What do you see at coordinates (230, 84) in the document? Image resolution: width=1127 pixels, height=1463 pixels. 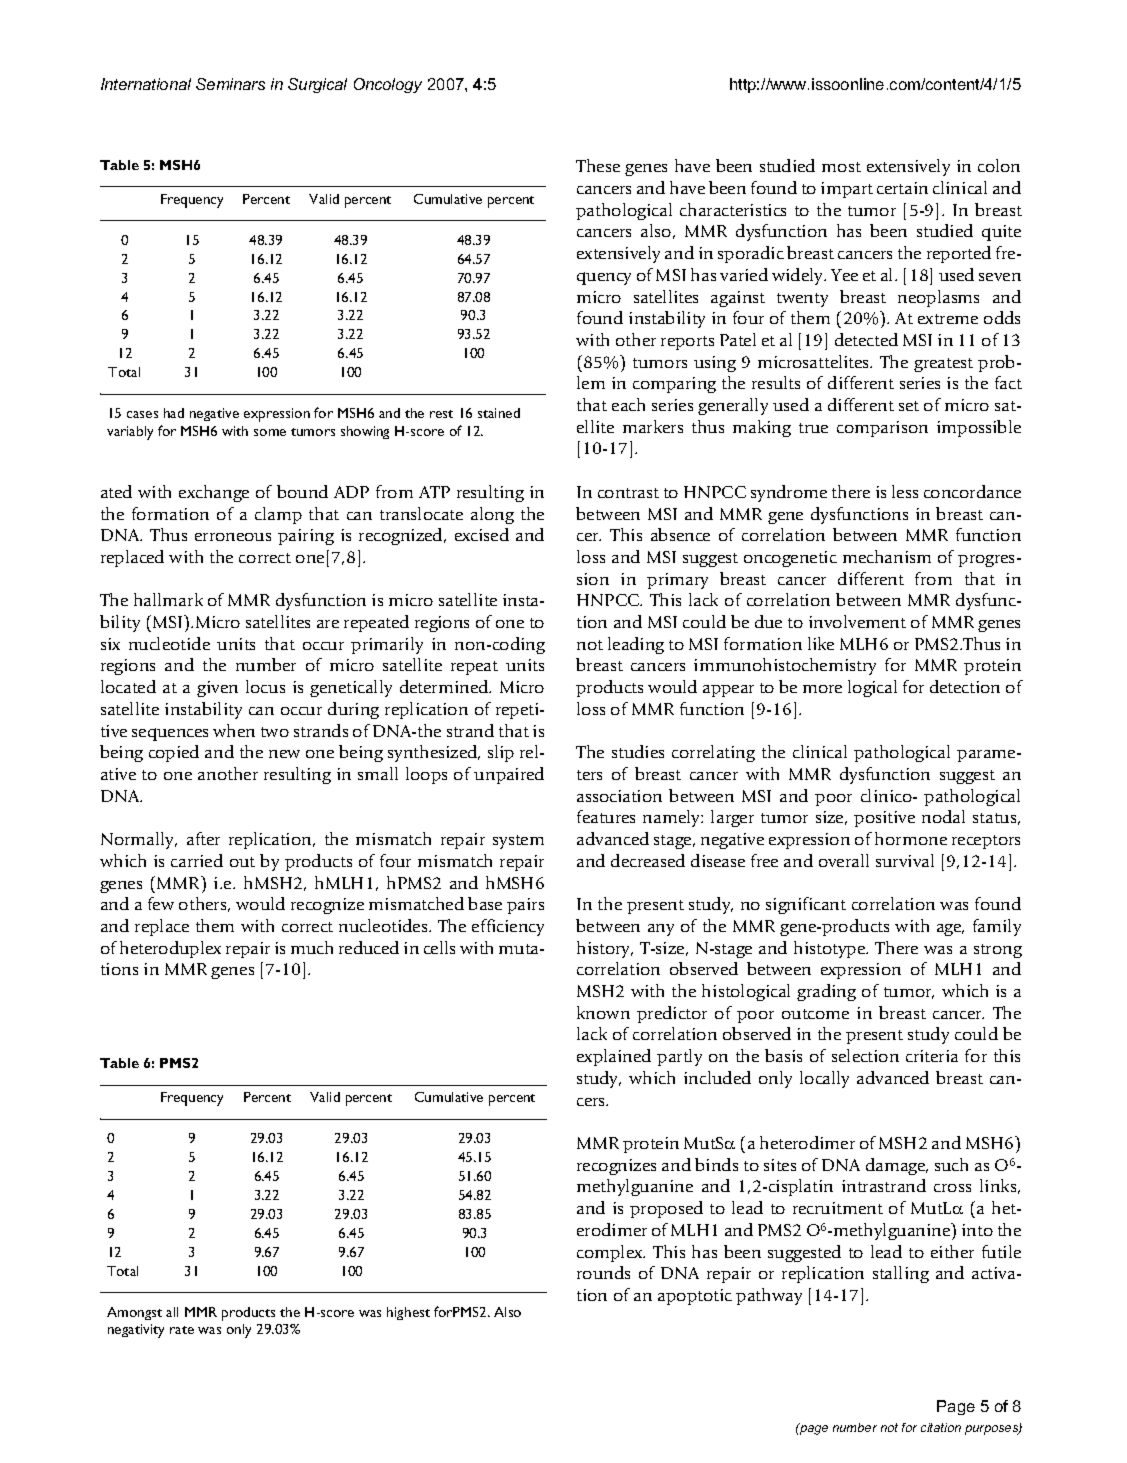 I see `Seminars` at bounding box center [230, 84].
